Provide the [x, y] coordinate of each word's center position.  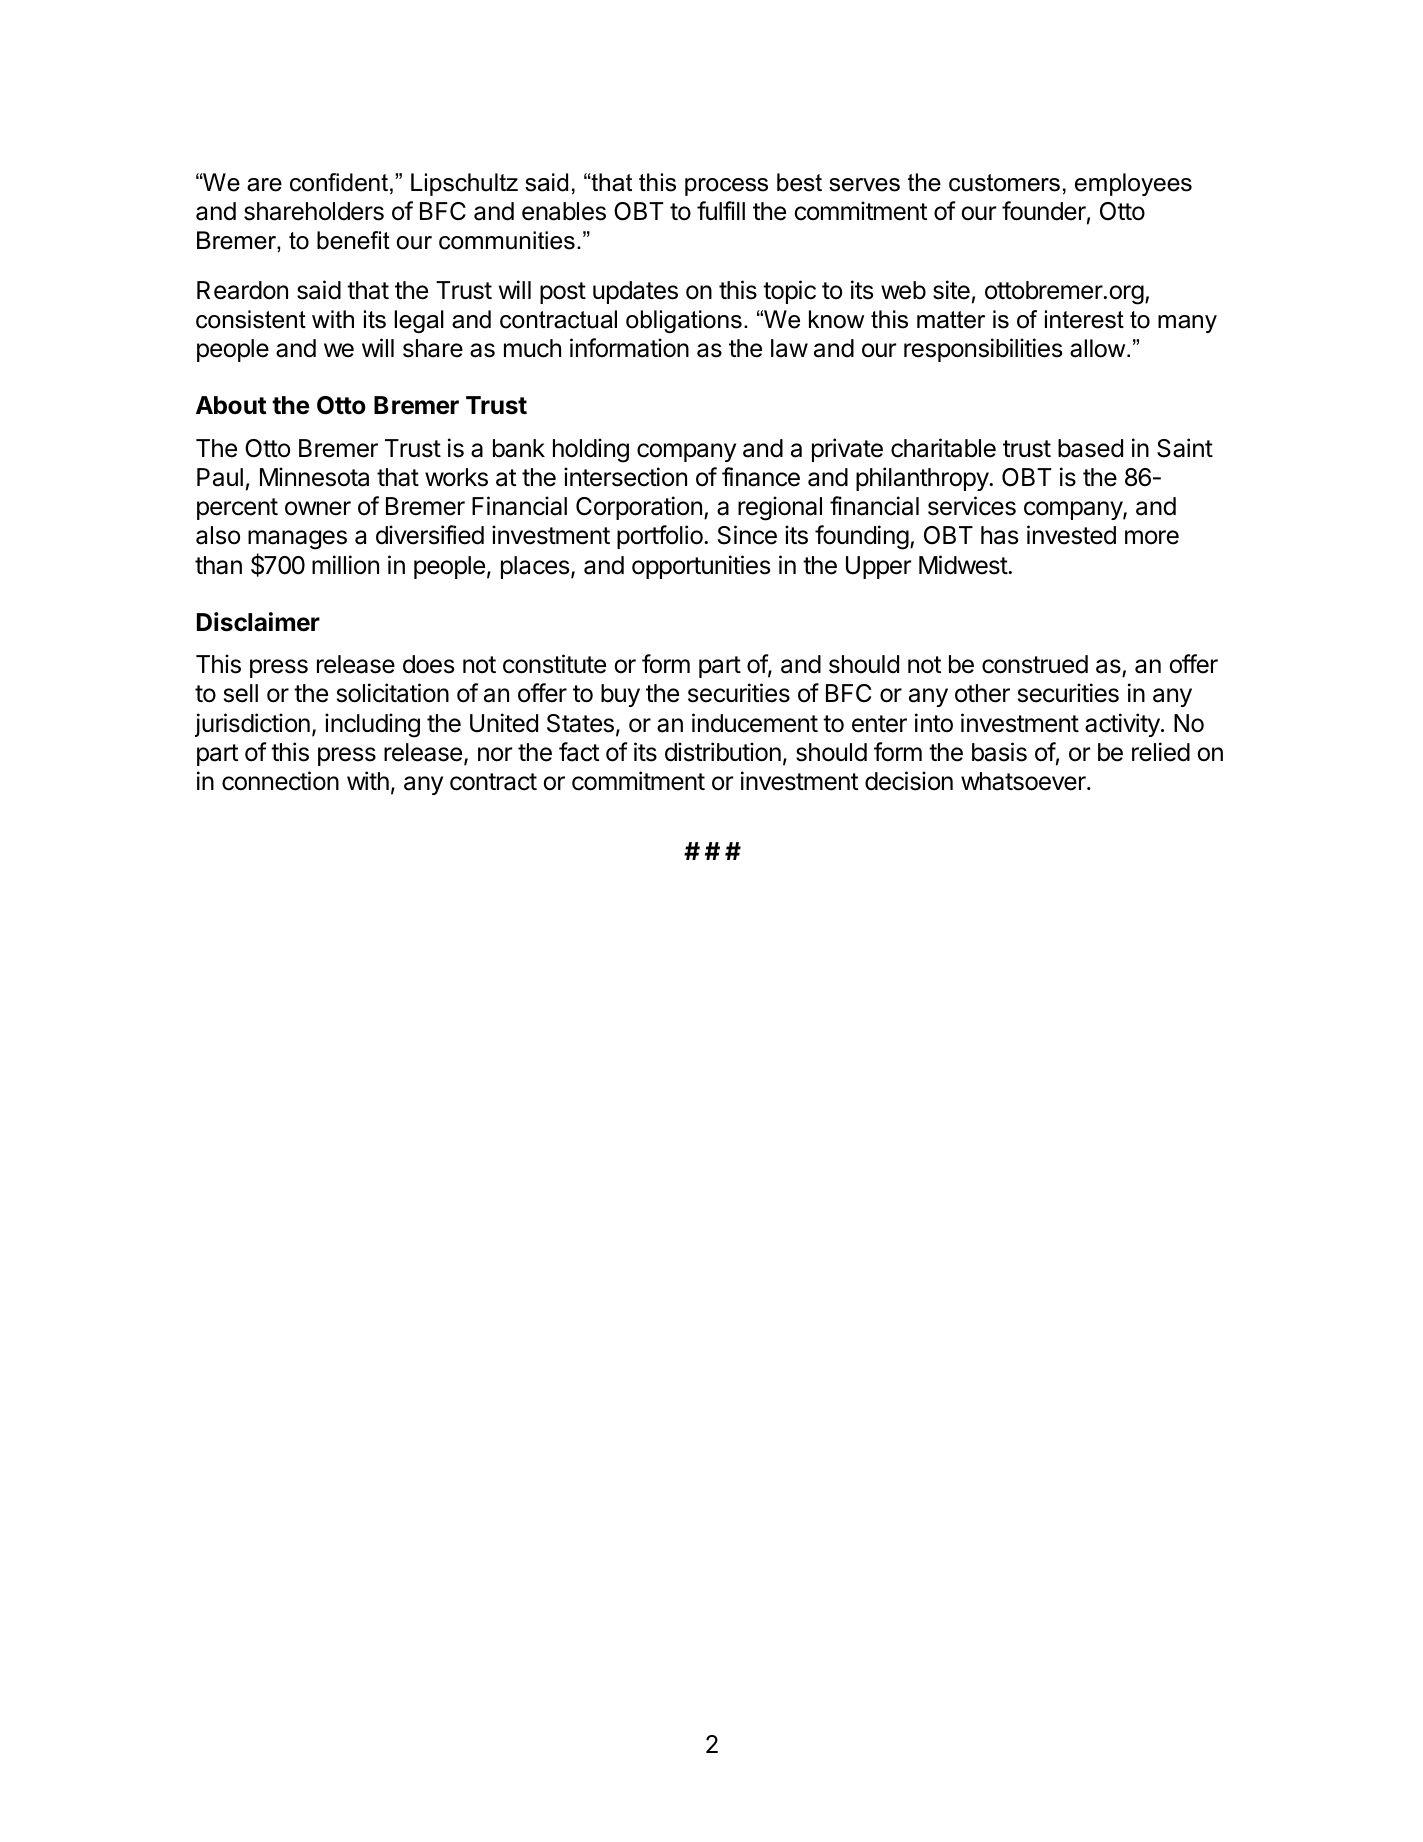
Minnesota [314, 477]
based [1090, 448]
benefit [353, 240]
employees [1133, 184]
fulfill [721, 210]
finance [761, 477]
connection [280, 781]
